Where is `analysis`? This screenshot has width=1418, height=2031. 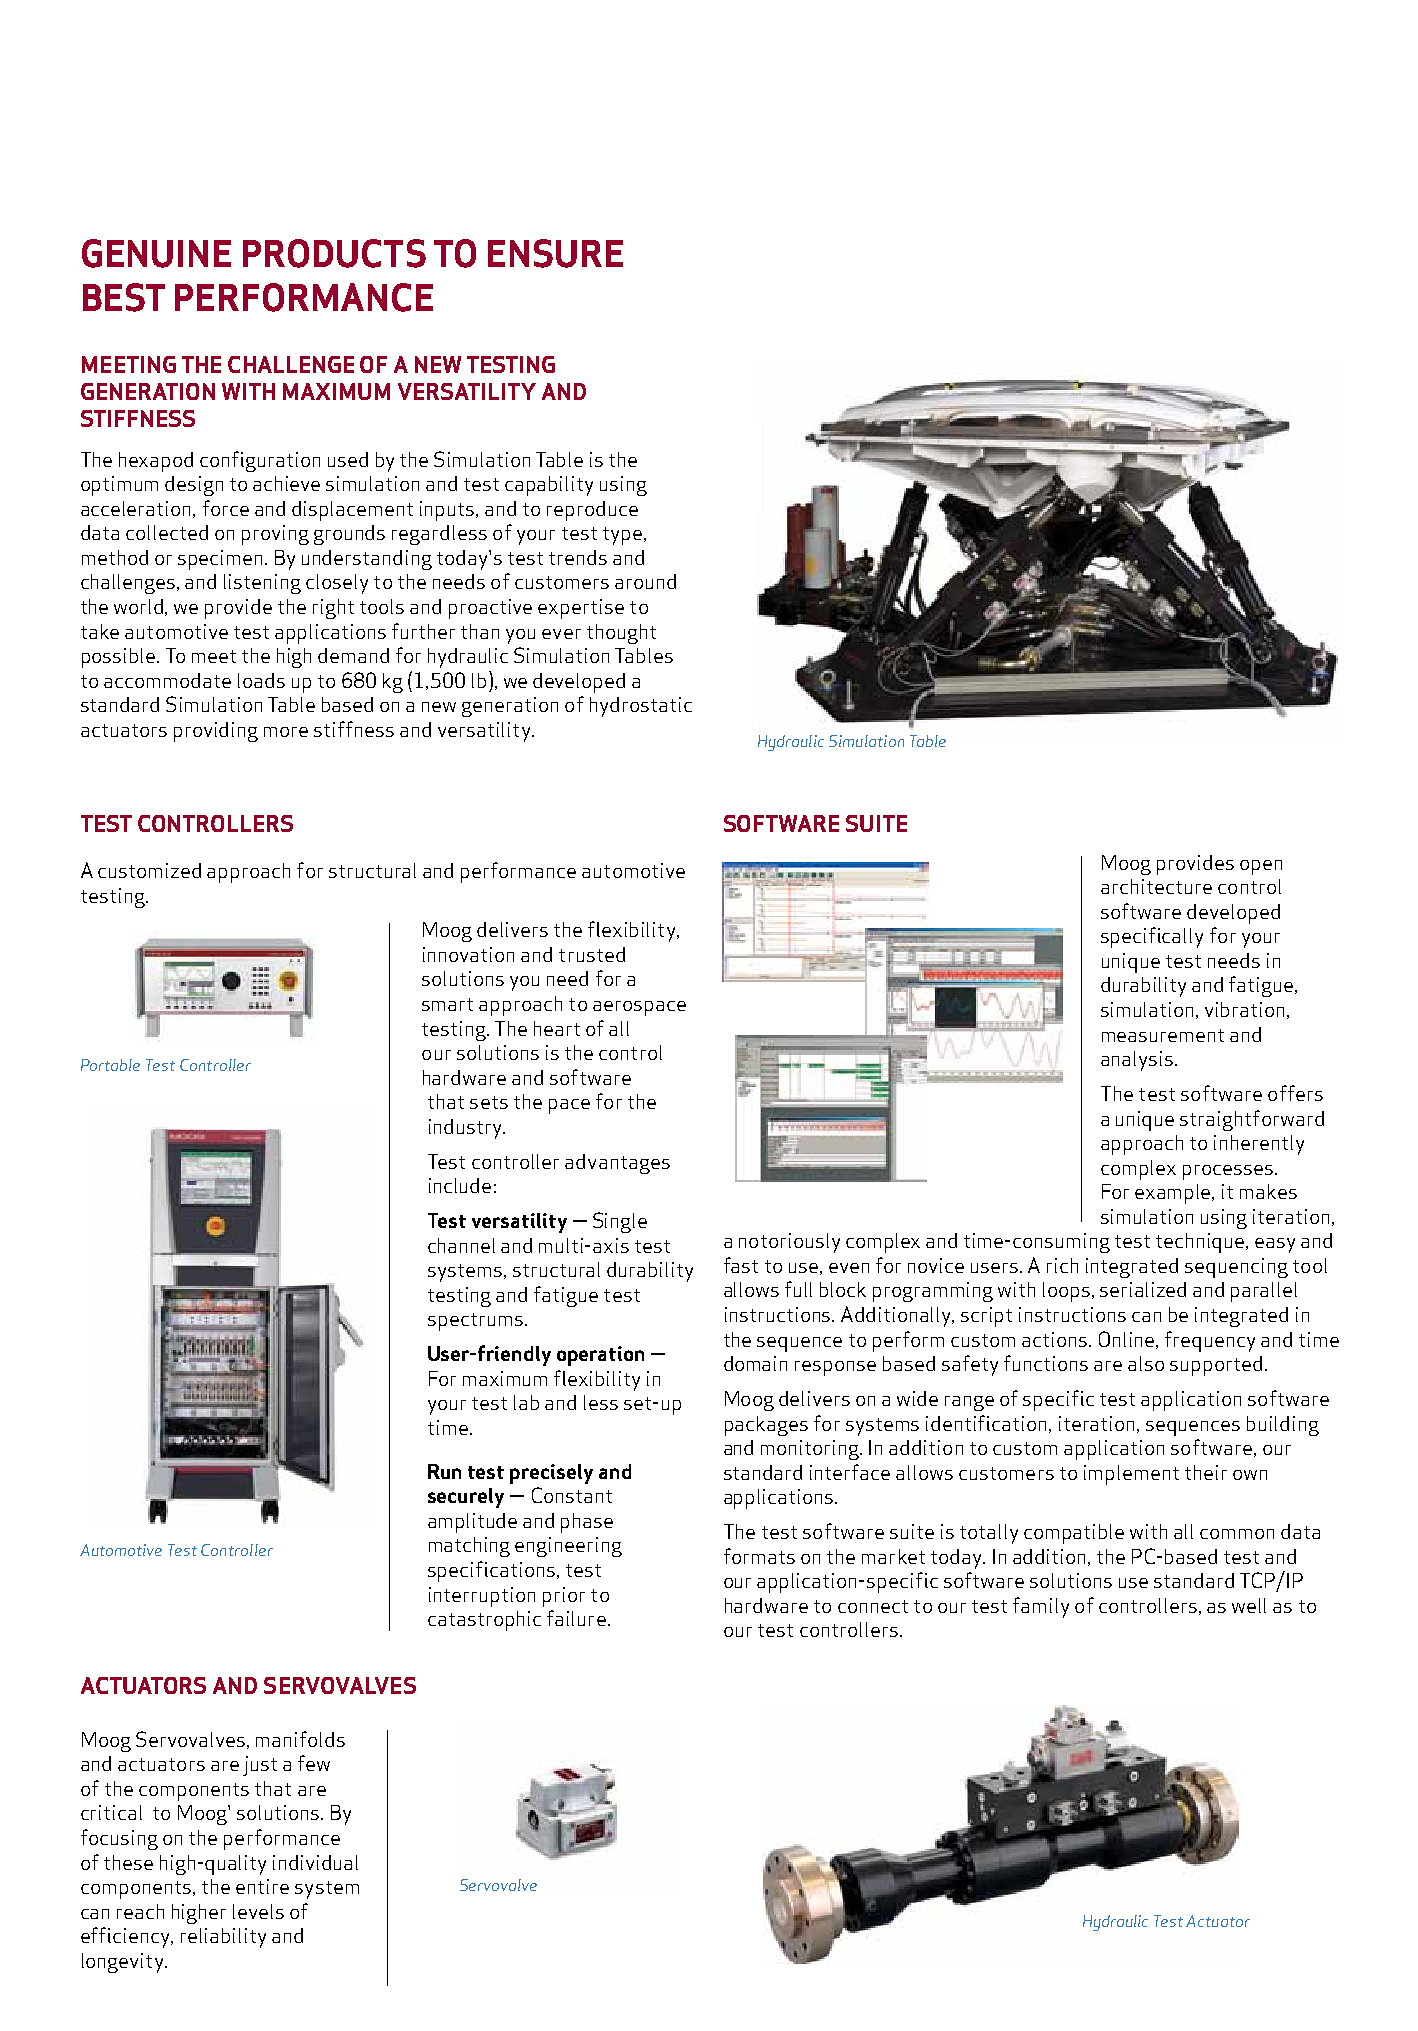 analysis is located at coordinates (1137, 1061).
